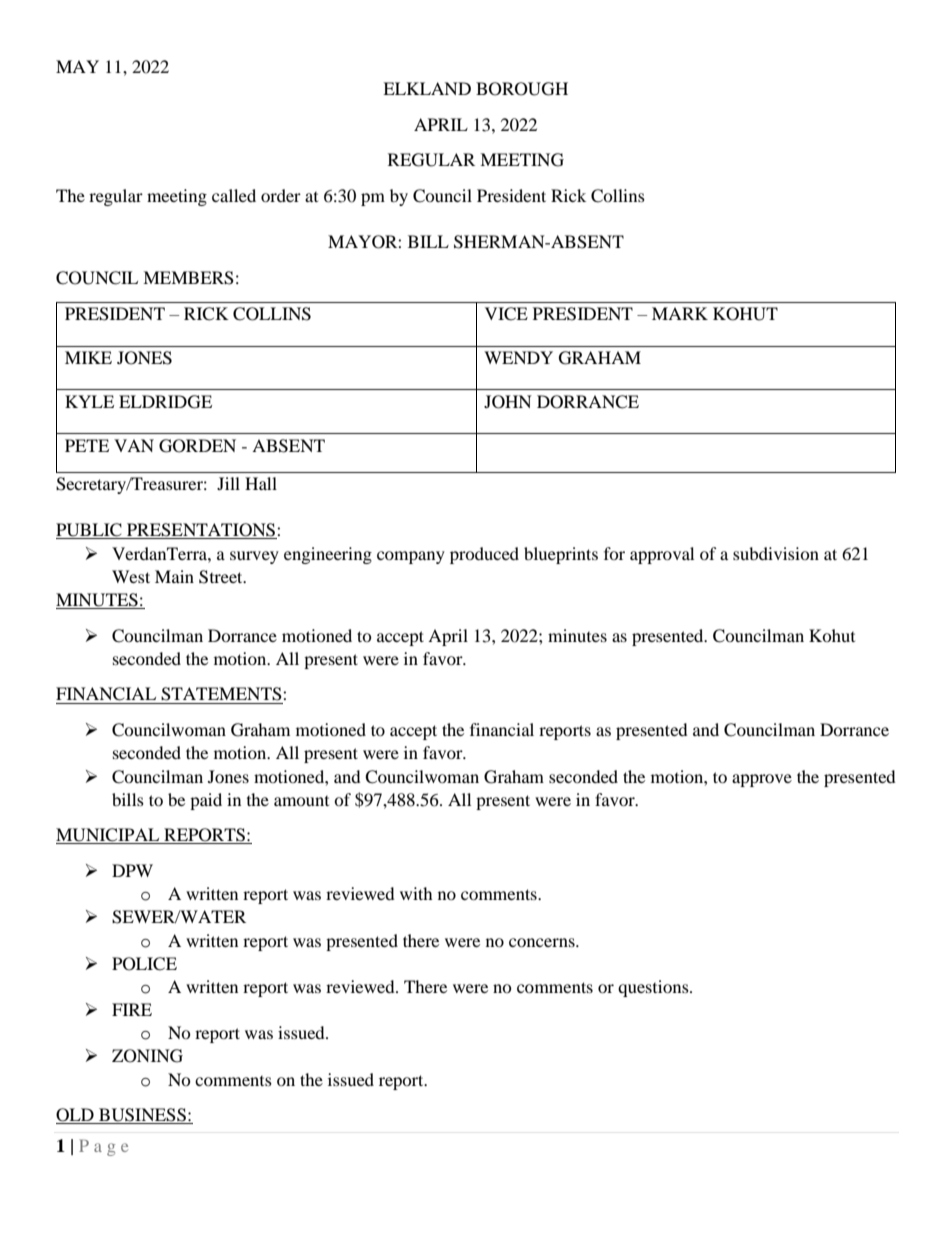 This image has width=952, height=1233. Describe the element at coordinates (762, 780) in the image. I see `approve` at that location.
